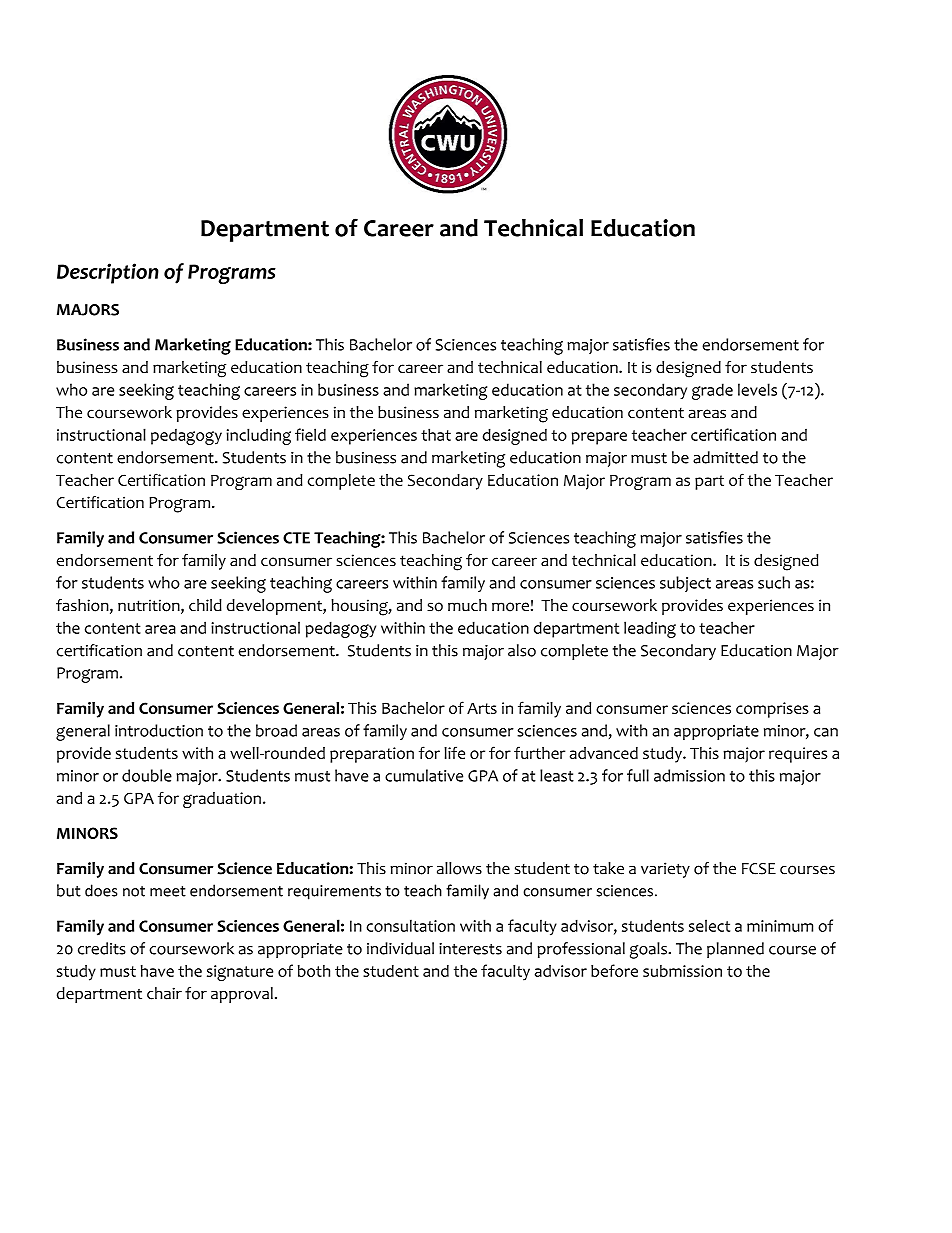 The image size is (952, 1233). Describe the element at coordinates (147, 775) in the screenshot. I see `double` at that location.
